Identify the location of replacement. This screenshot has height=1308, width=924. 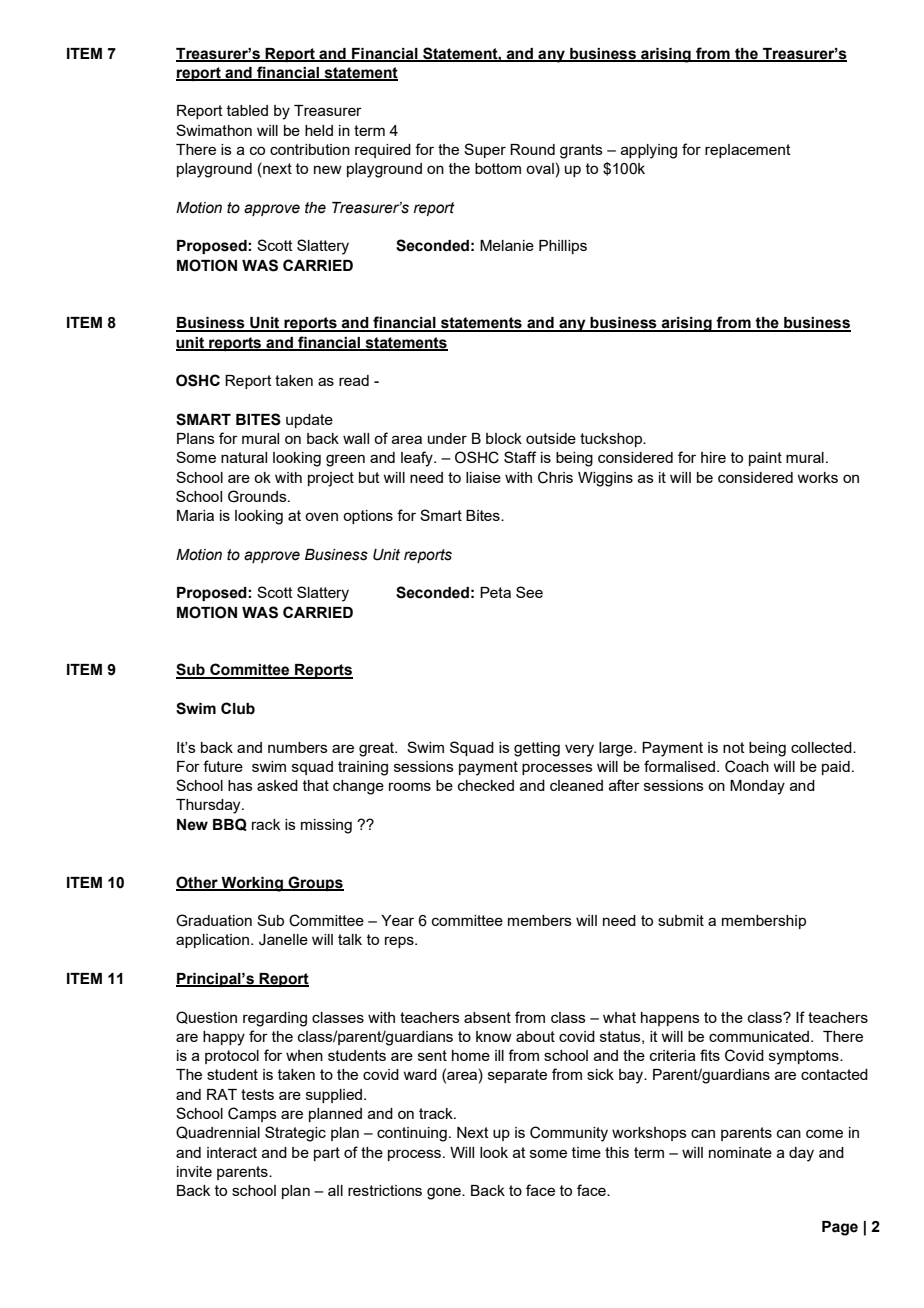
(748, 151).
